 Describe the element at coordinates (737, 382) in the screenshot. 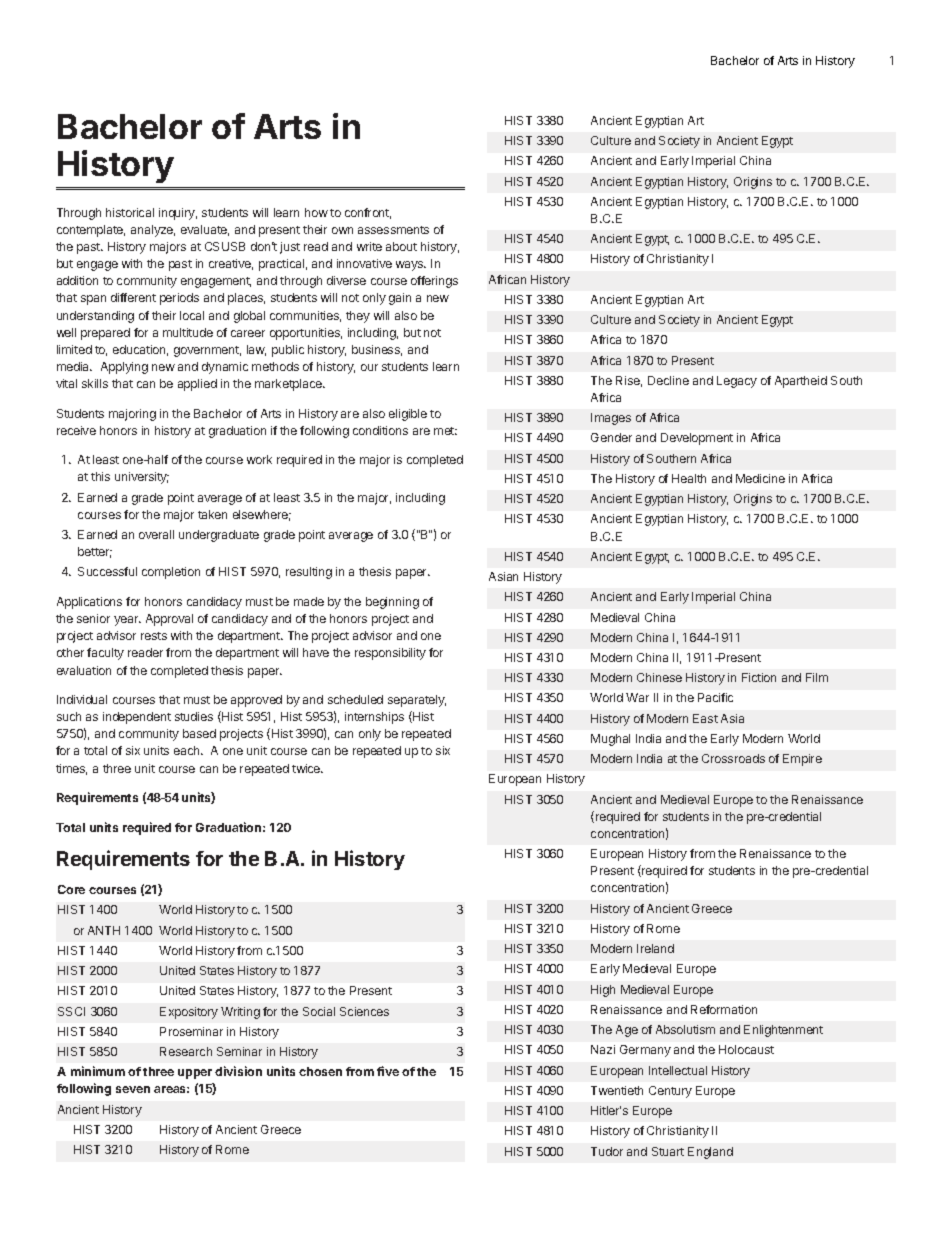

I see `Legacy` at that location.
